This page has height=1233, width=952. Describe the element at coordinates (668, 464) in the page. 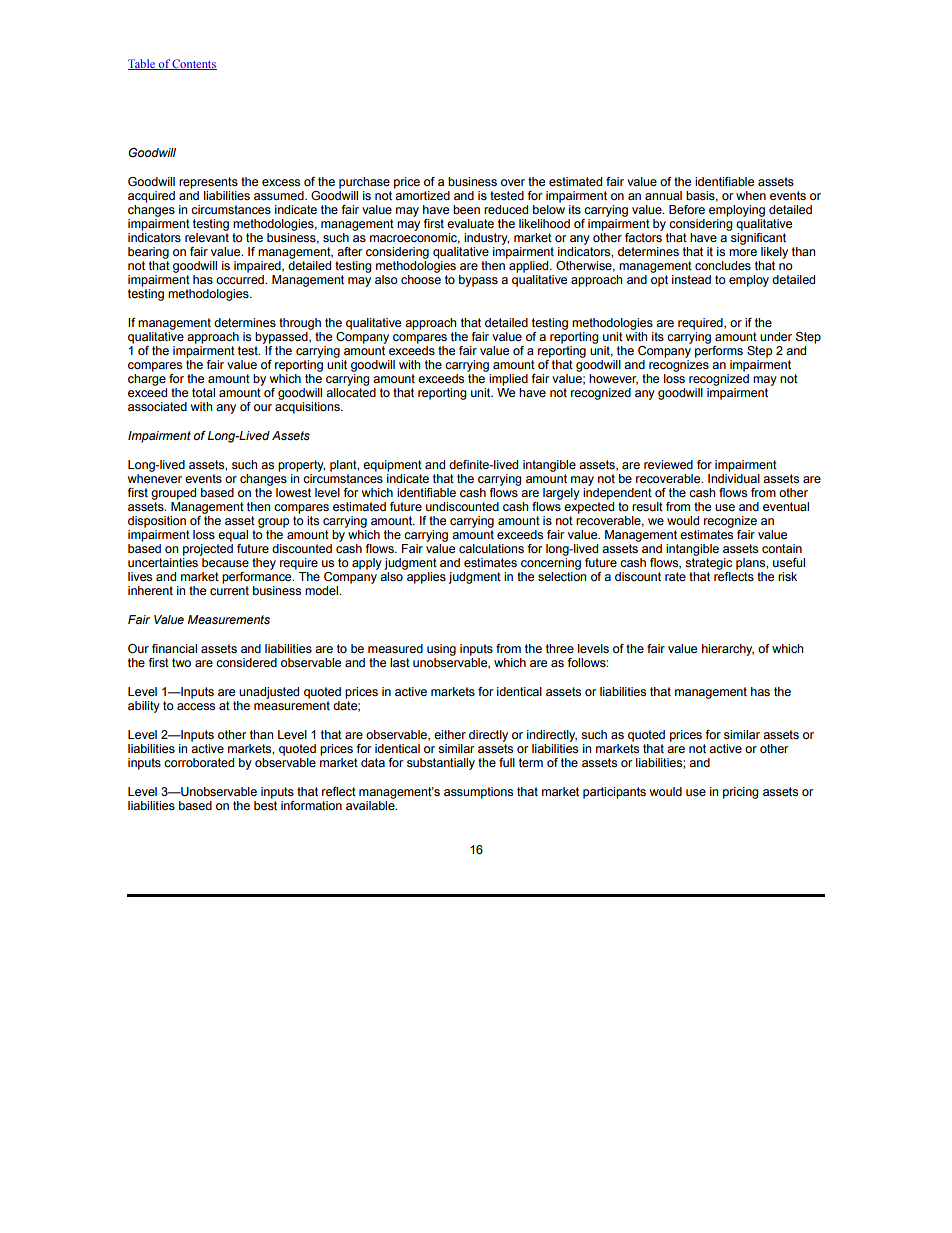

I see `reviewed` at that location.
